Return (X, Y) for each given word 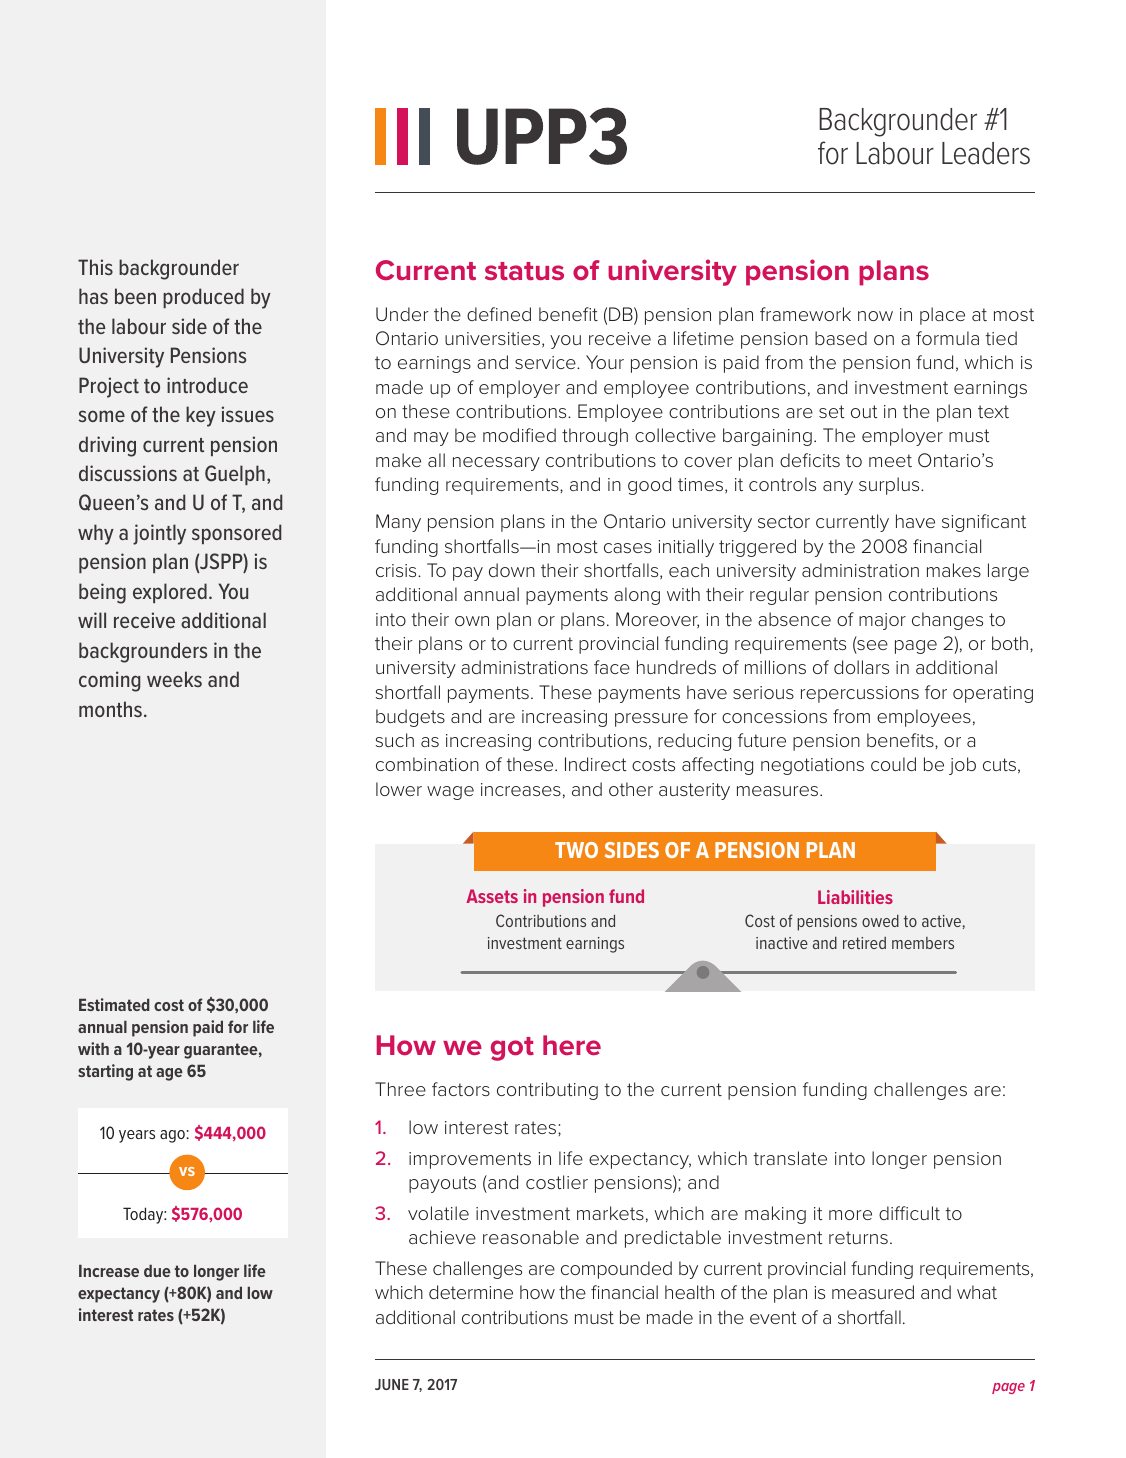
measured (873, 1292)
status (524, 271)
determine (471, 1292)
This (95, 267)
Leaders (986, 153)
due (157, 1270)
